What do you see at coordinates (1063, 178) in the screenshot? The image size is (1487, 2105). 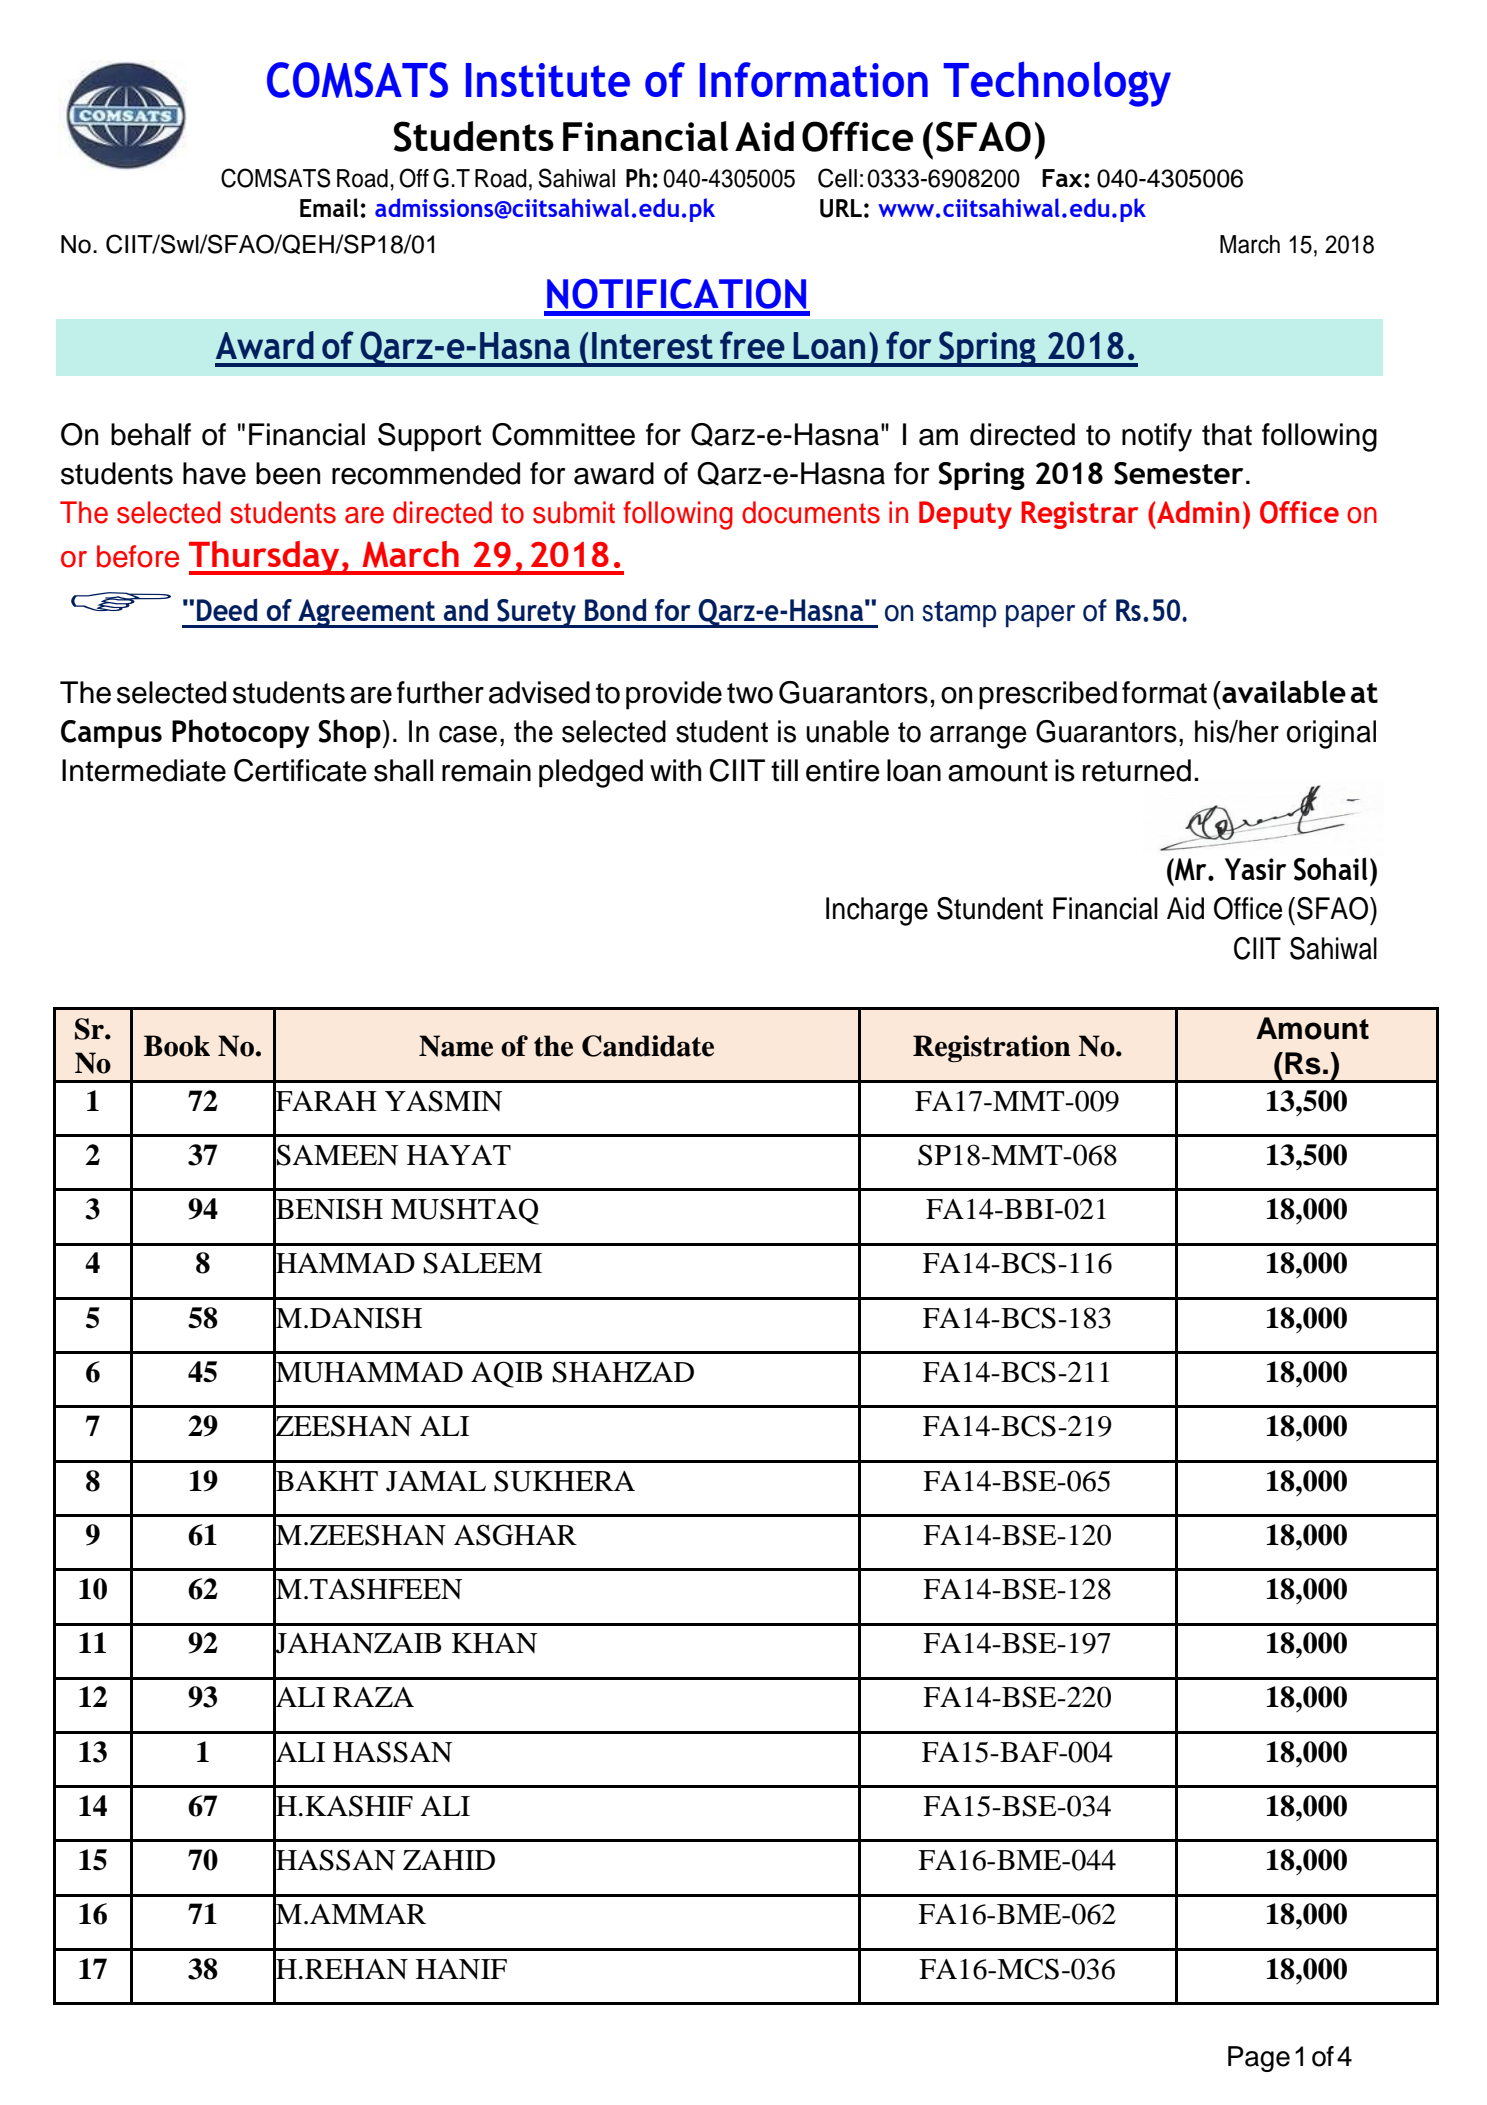 I see `Fax` at bounding box center [1063, 178].
